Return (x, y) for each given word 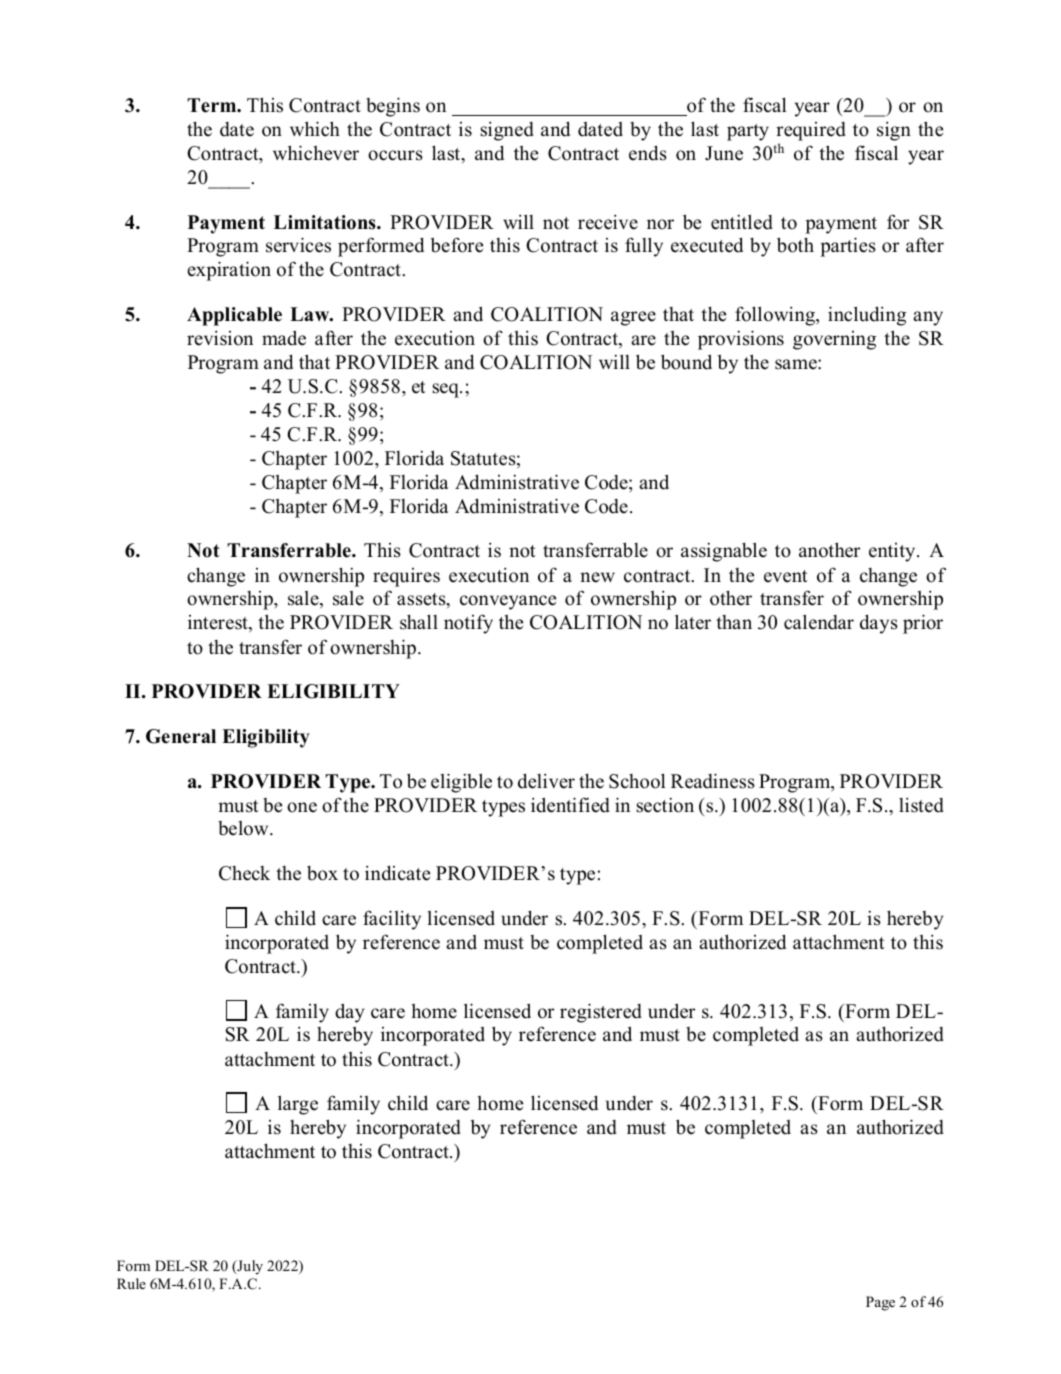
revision (220, 338)
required (811, 131)
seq (446, 390)
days (879, 624)
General (181, 736)
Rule (131, 1283)
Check (244, 873)
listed (921, 805)
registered (601, 1013)
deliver (546, 781)
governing (834, 340)
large (298, 1105)
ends (648, 153)
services (298, 245)
